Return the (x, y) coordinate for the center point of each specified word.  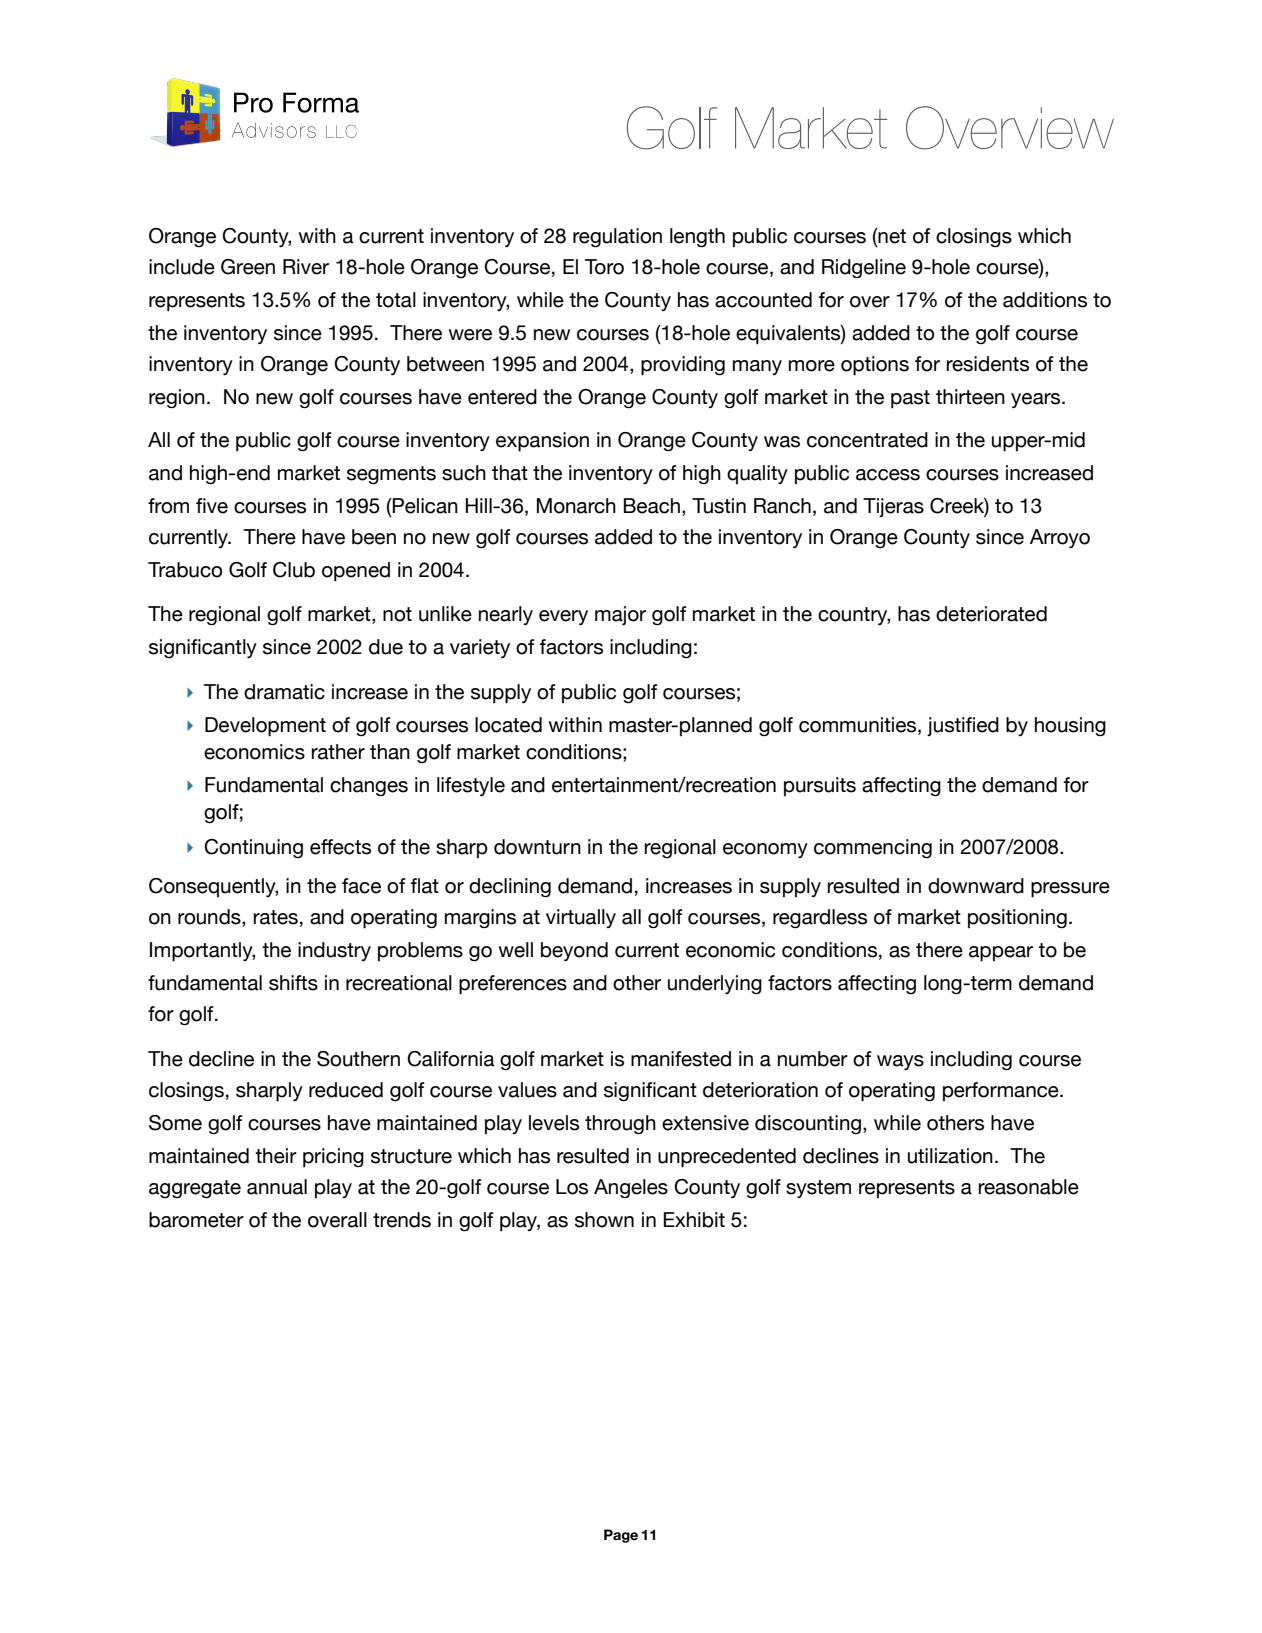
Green (248, 267)
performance (1002, 1091)
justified (963, 726)
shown (604, 1220)
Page (621, 1536)
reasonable (1029, 1187)
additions (1045, 300)
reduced (346, 1090)
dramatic (284, 692)
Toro (604, 267)
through (620, 1124)
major (620, 615)
